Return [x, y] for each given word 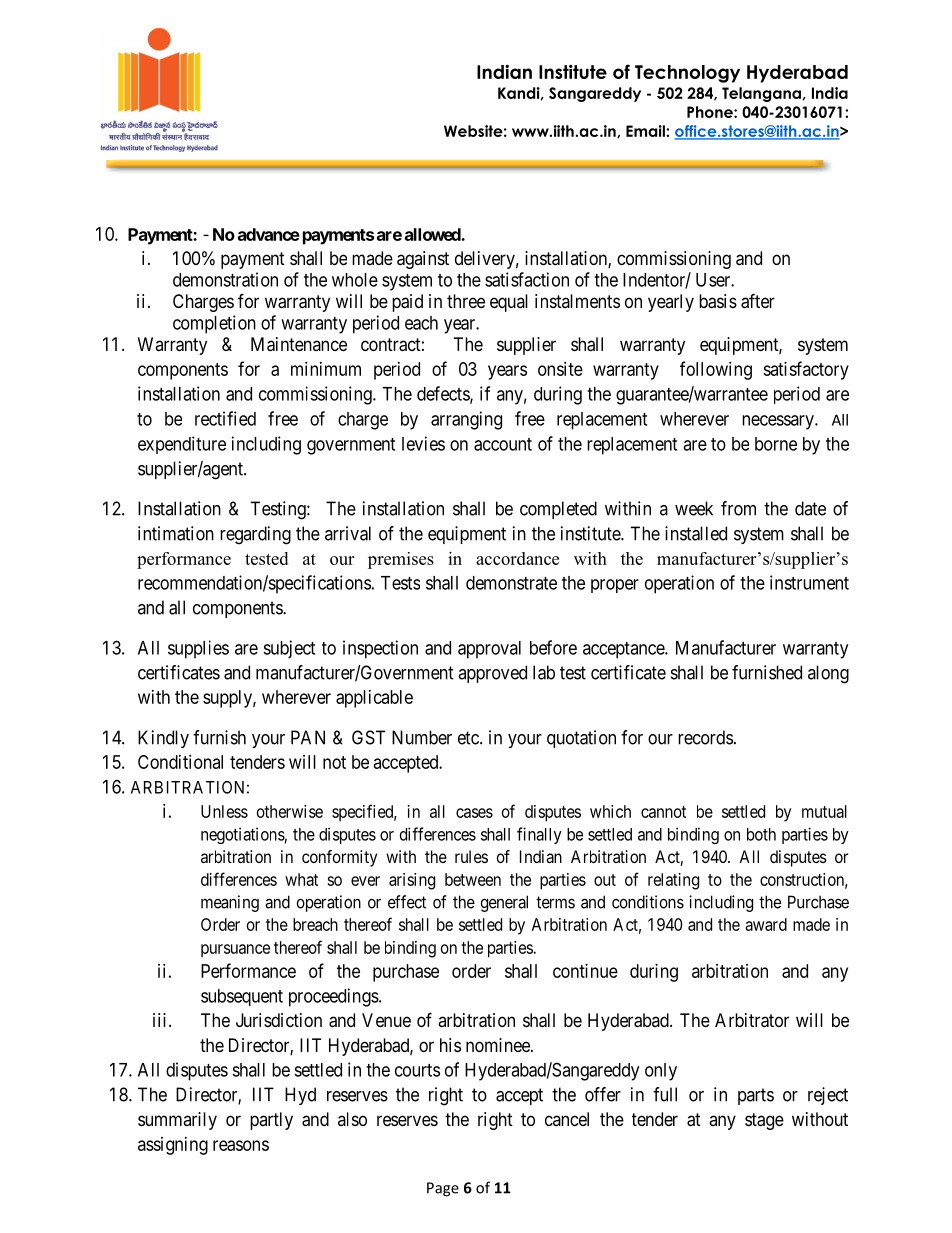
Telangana [761, 94]
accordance [517, 558]
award [766, 924]
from [738, 508]
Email [646, 131]
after [758, 301]
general [504, 903]
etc [469, 738]
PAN [308, 737]
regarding [255, 535]
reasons [241, 1145]
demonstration [225, 279]
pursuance [235, 951]
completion [214, 324]
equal [509, 303]
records [705, 737]
